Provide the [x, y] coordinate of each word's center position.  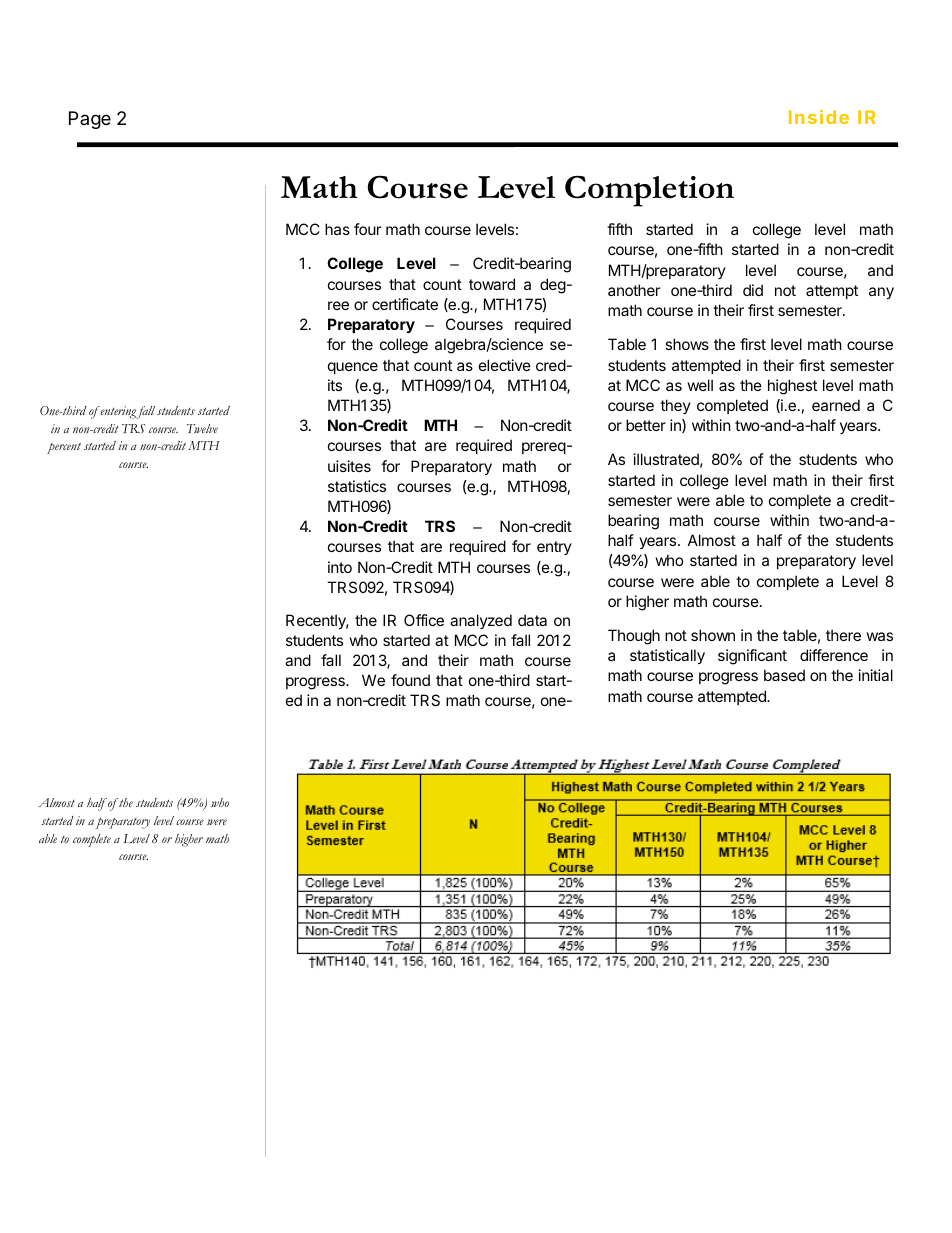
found [410, 680]
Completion [649, 191]
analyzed [481, 621]
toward [492, 284]
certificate [405, 304]
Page [90, 120]
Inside [819, 117]
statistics [357, 486]
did [753, 290]
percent [64, 448]
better [646, 425]
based [784, 675]
